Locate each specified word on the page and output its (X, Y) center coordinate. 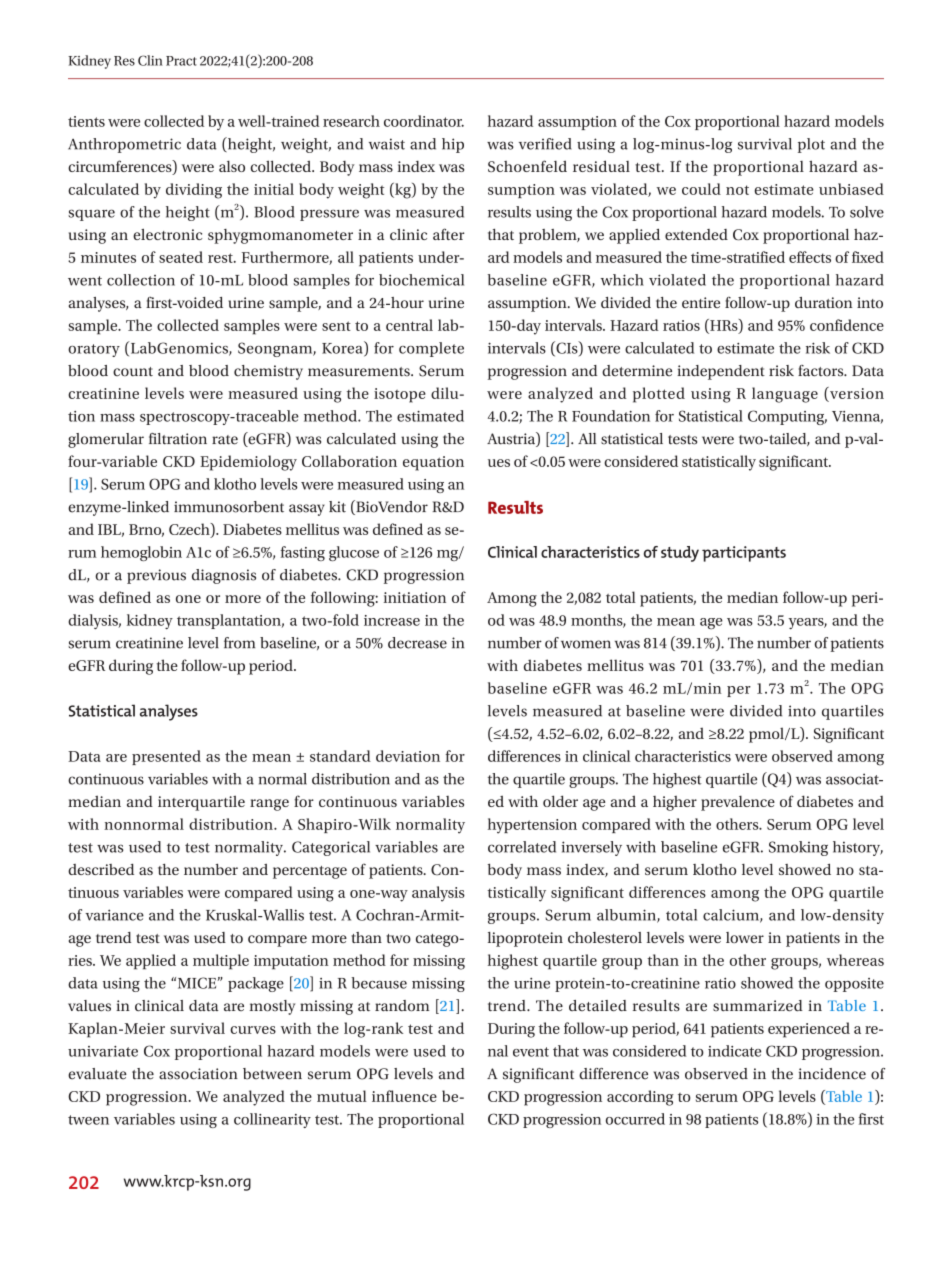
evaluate (97, 1074)
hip (453, 145)
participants (744, 554)
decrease (417, 643)
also (232, 166)
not (737, 190)
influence (404, 1096)
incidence (832, 1074)
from (239, 643)
